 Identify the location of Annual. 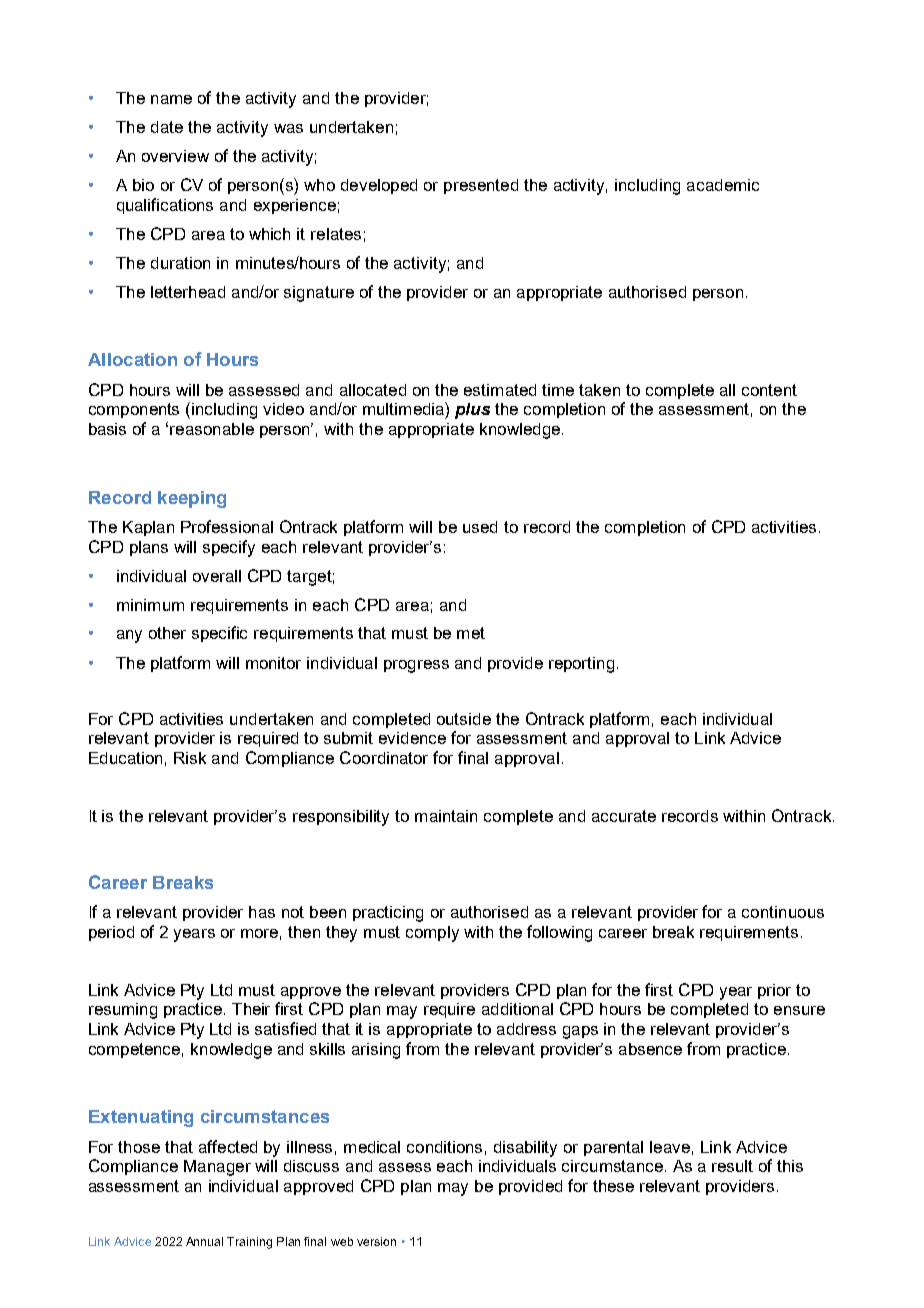
(204, 1241).
